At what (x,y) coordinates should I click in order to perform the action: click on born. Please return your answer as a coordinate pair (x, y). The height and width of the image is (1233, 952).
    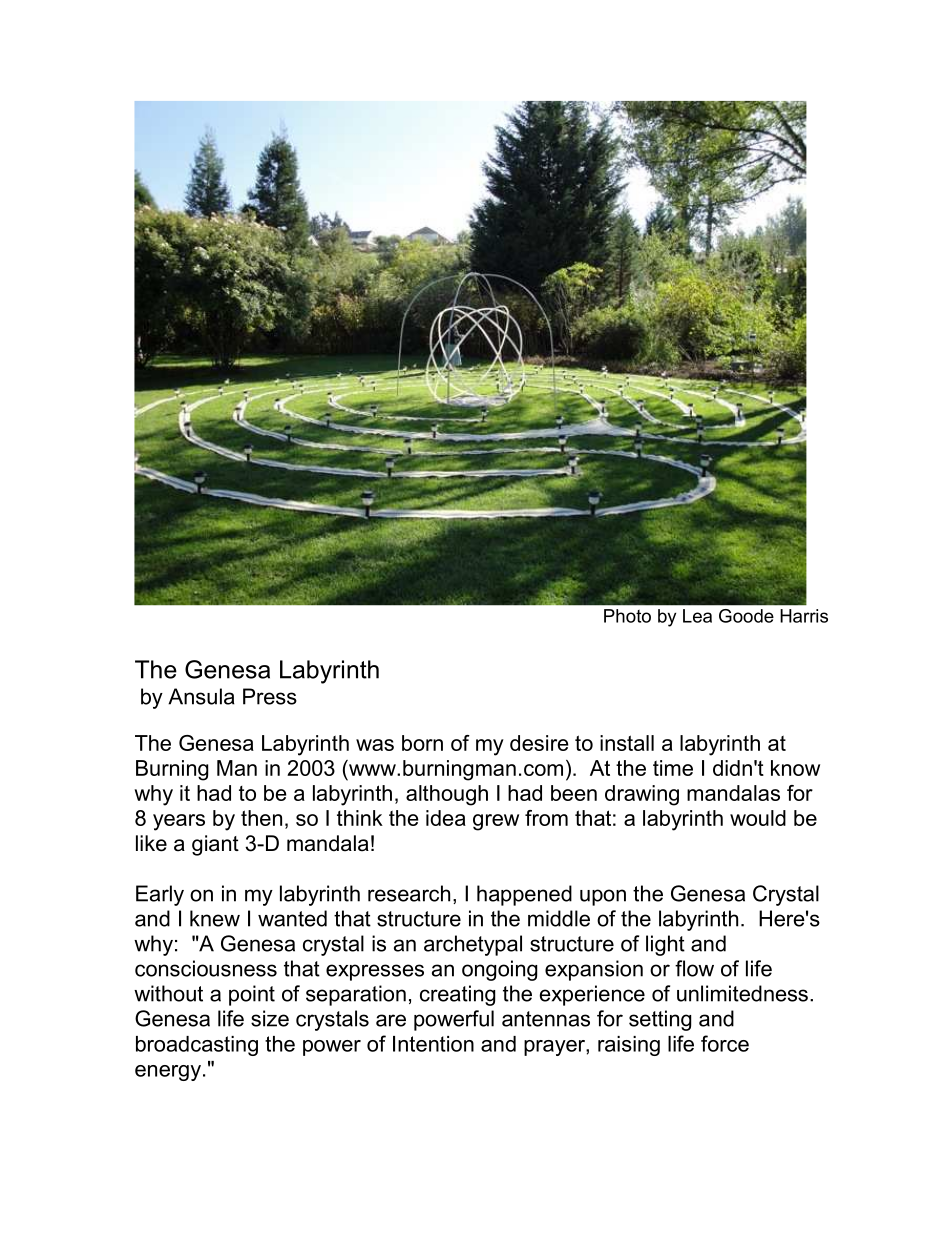
    Looking at the image, I should click on (422, 743).
